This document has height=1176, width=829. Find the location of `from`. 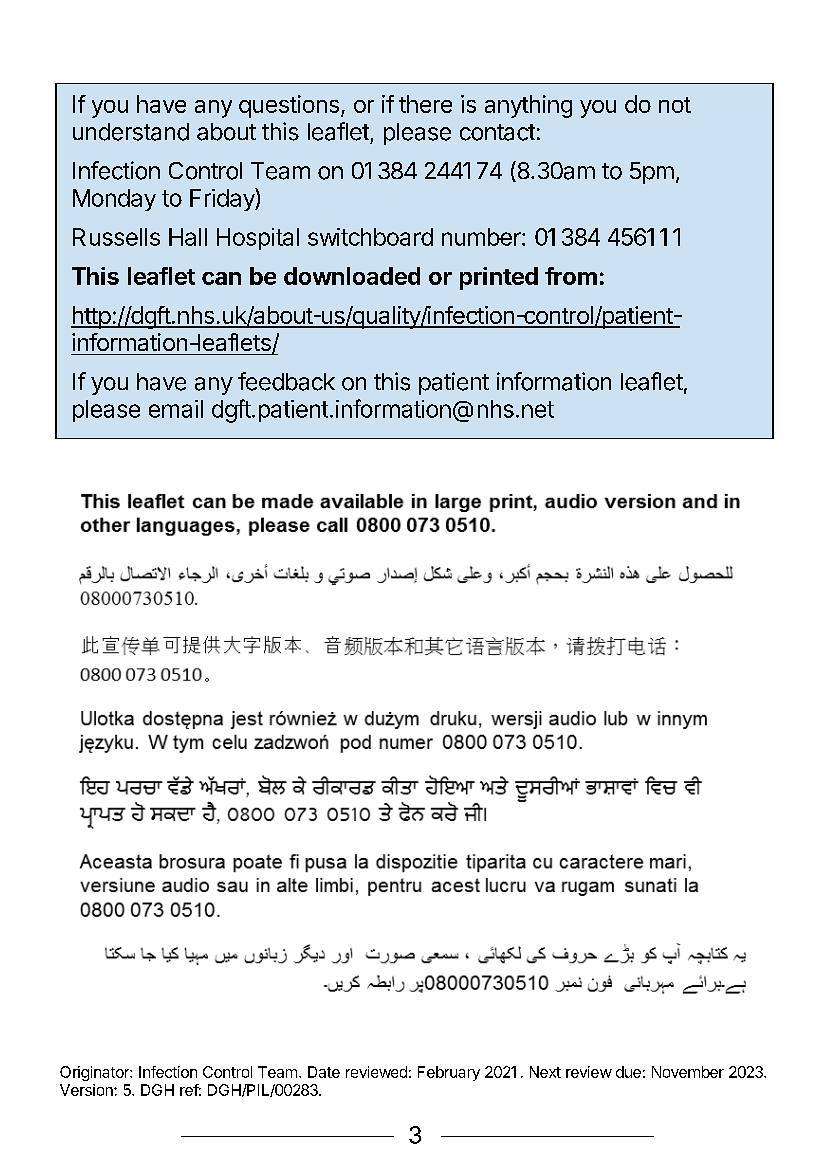

from is located at coordinates (571, 276).
